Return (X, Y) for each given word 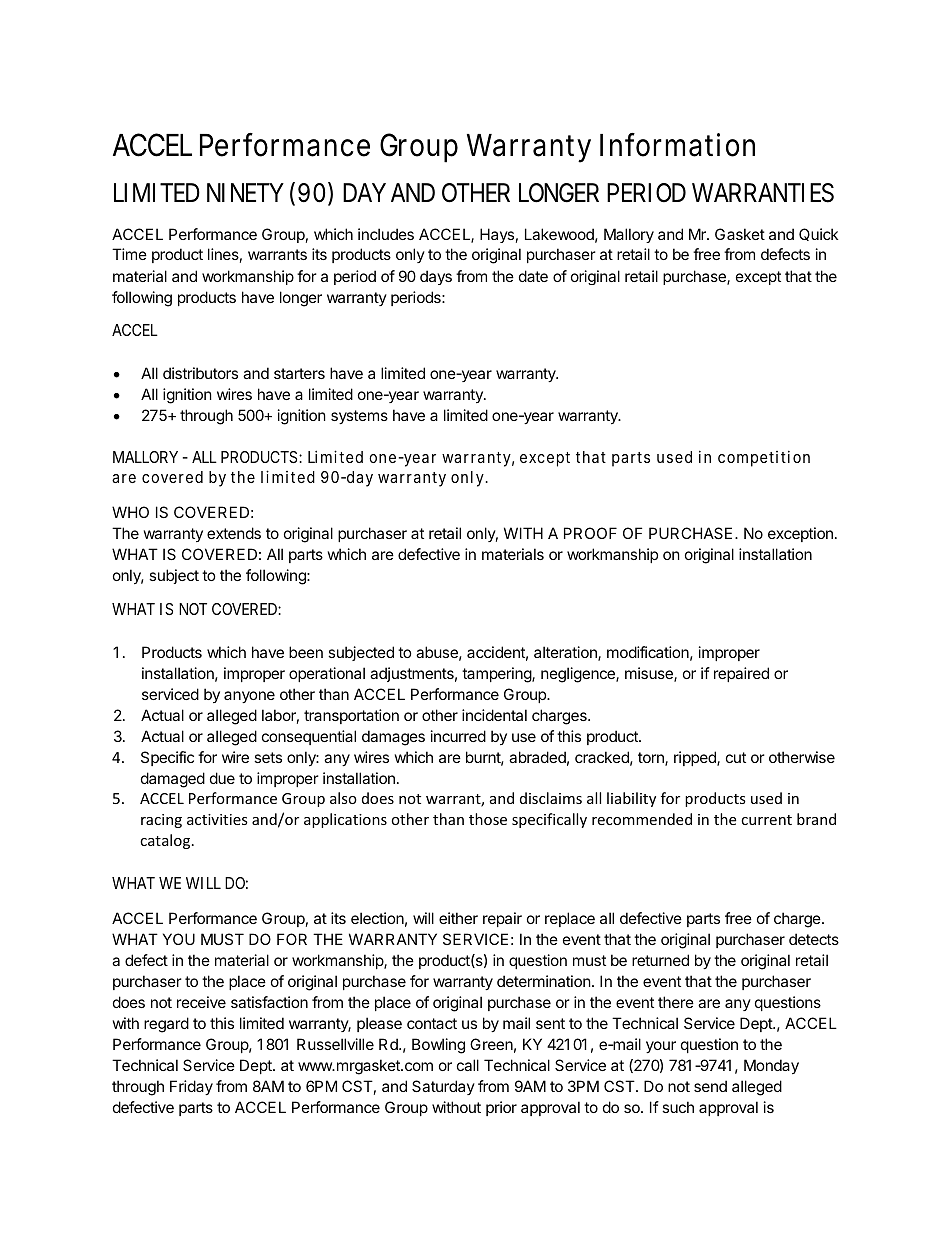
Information (677, 145)
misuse (650, 674)
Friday (191, 1087)
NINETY (245, 192)
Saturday (443, 1087)
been (306, 652)
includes (386, 234)
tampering (497, 675)
